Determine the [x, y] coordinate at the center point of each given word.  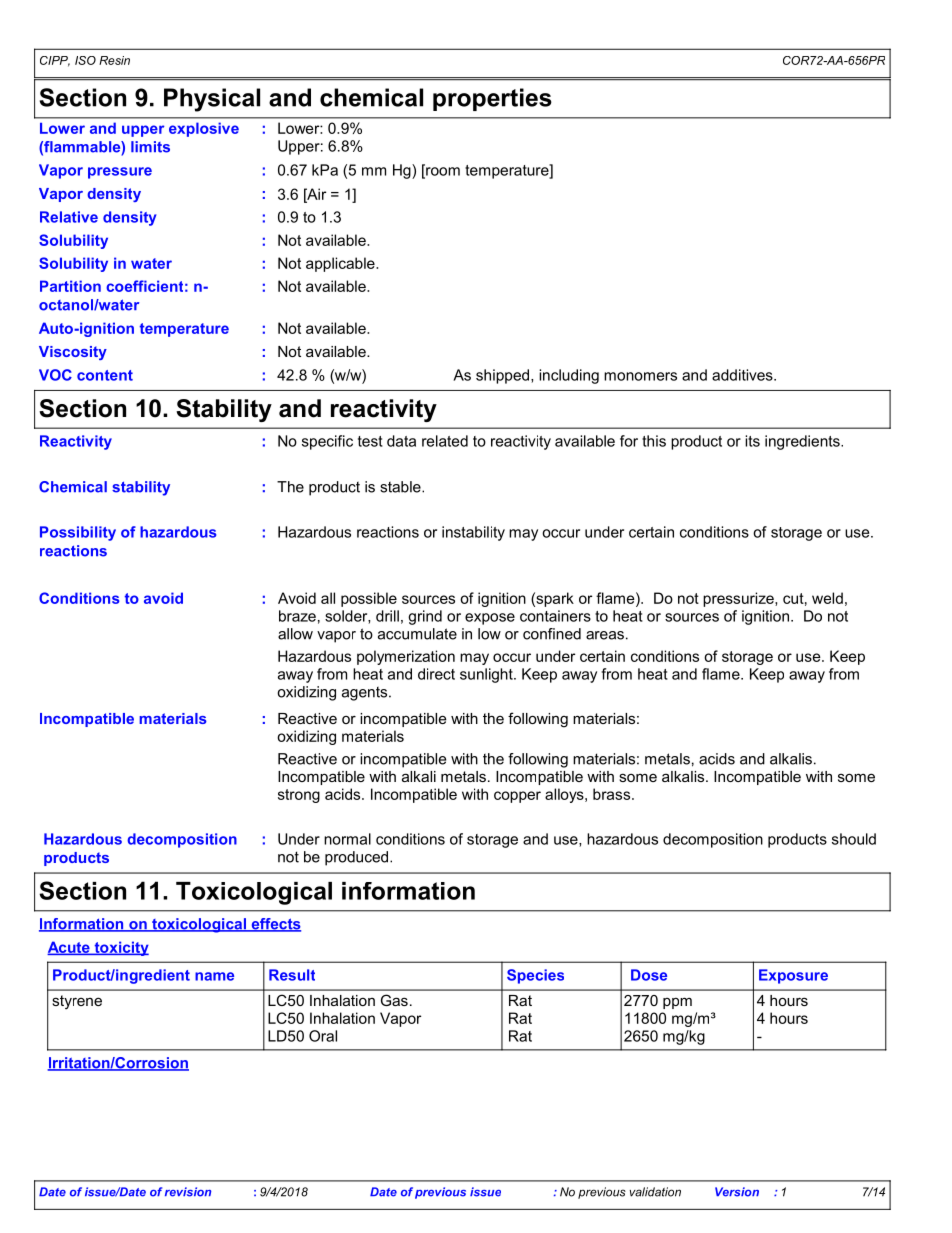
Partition [70, 286]
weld [827, 598]
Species [535, 976]
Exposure [793, 976]
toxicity [120, 948]
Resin [114, 60]
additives [743, 375]
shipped [504, 376]
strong [299, 796]
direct [436, 674]
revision [188, 1192]
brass [613, 794]
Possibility [78, 533]
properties [492, 99]
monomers [640, 376]
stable [401, 487]
